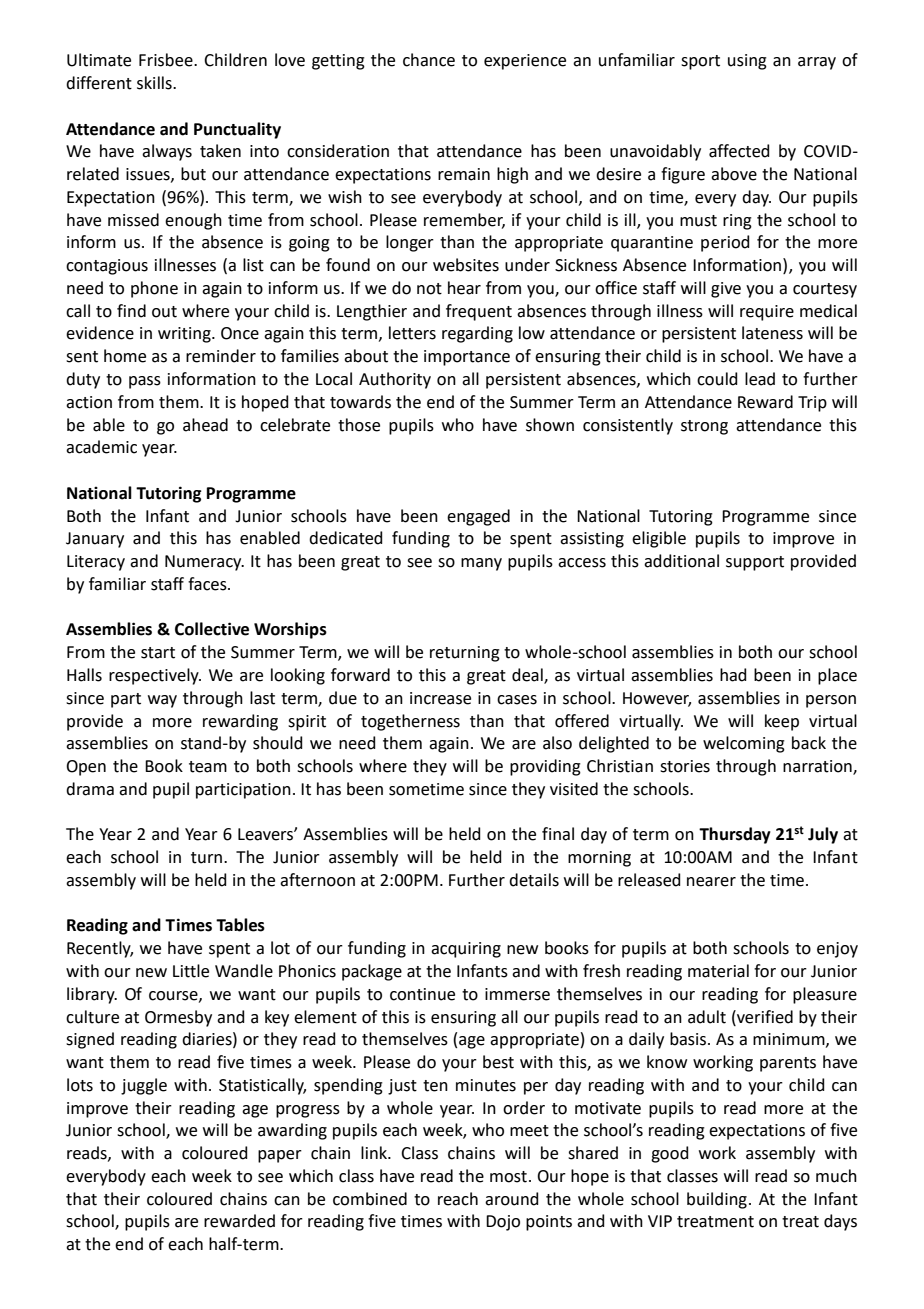 The image size is (924, 1309). Describe the element at coordinates (191, 971) in the screenshot. I see `Little` at that location.
